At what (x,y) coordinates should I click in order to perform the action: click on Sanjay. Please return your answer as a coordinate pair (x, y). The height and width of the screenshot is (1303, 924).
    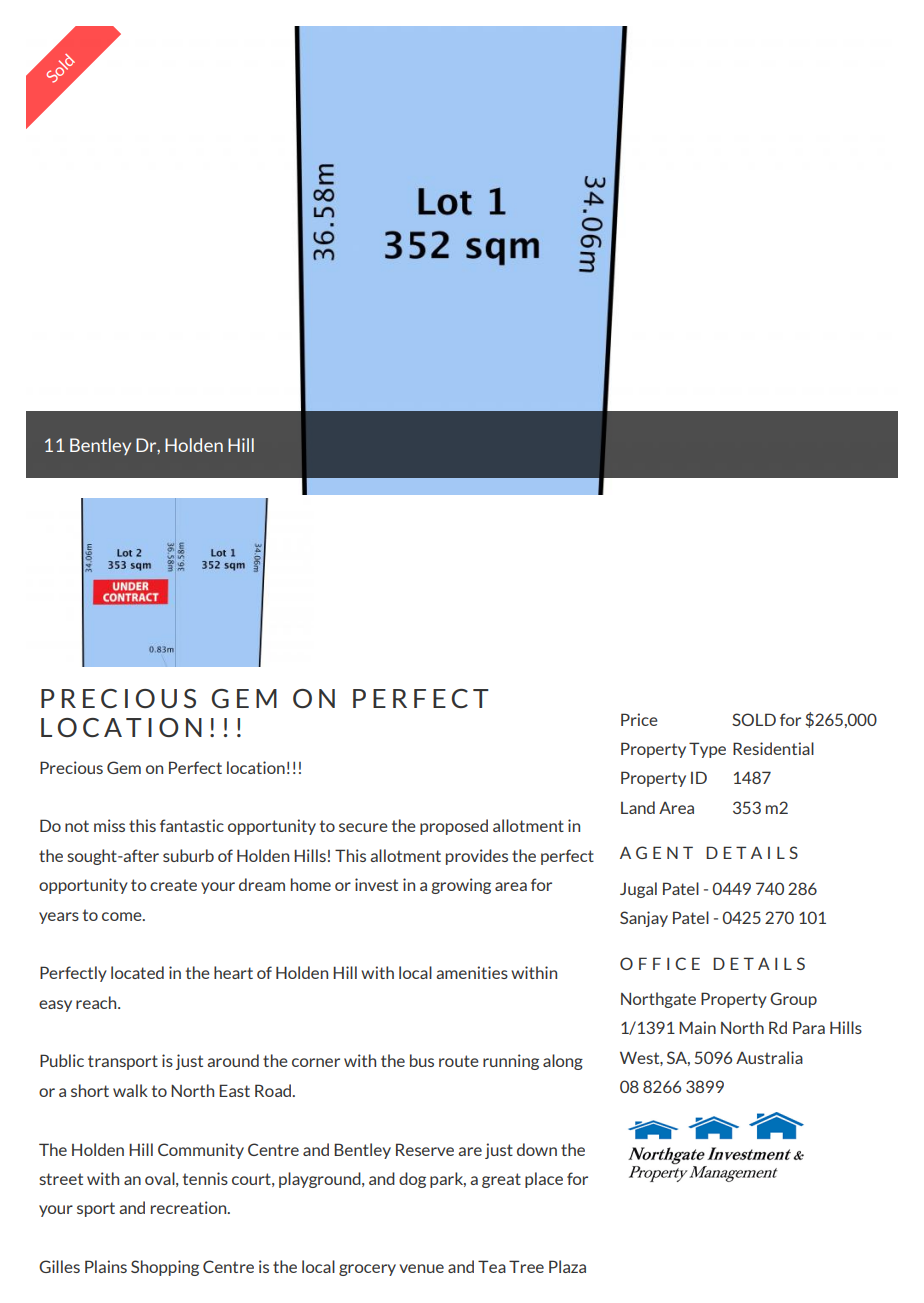
    Looking at the image, I should click on (644, 919).
